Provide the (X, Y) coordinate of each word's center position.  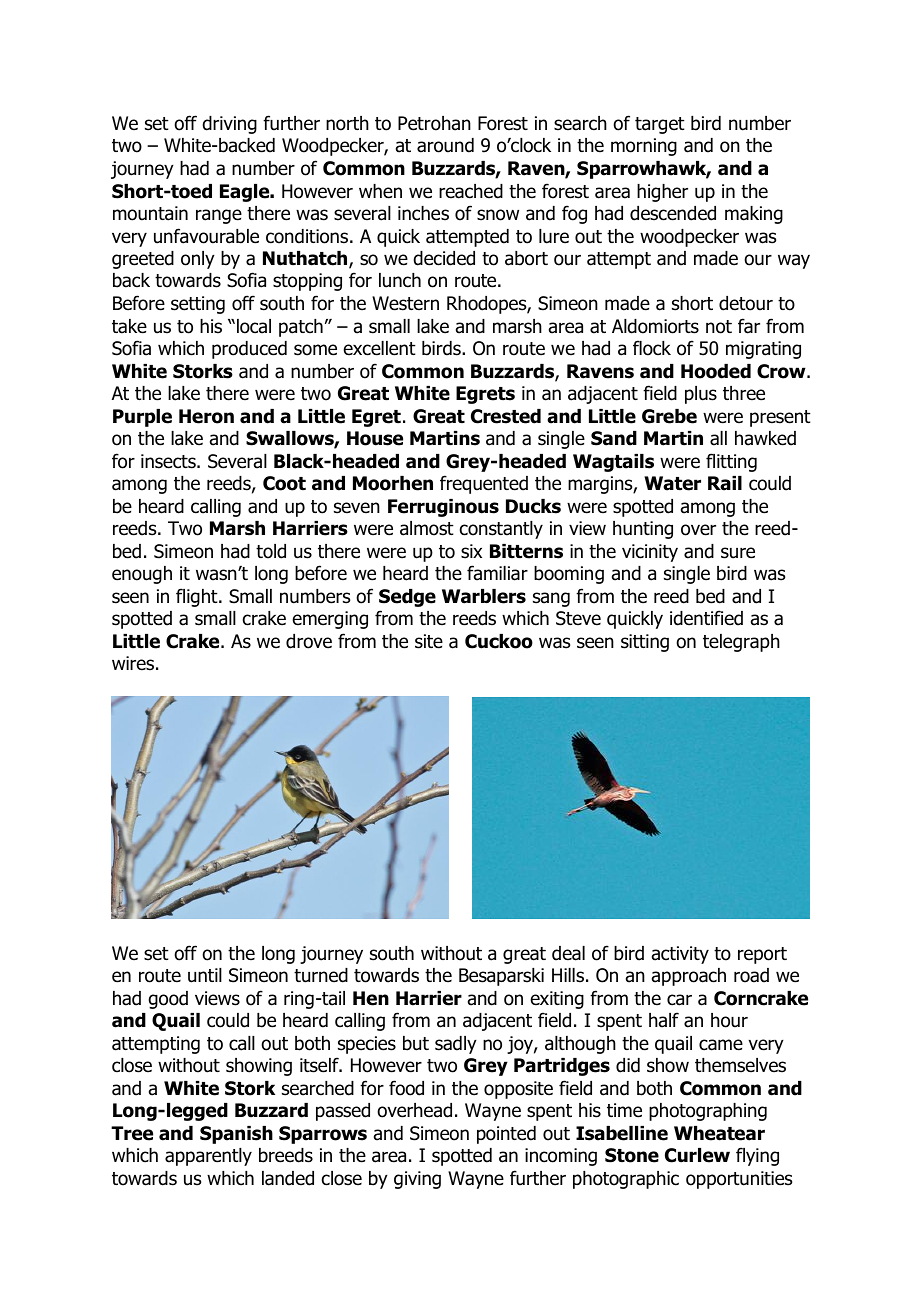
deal (568, 953)
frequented (484, 484)
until (205, 975)
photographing (708, 1112)
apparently (208, 1157)
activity (680, 955)
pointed (506, 1135)
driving (229, 125)
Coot (284, 483)
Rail (725, 483)
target (660, 125)
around (445, 145)
